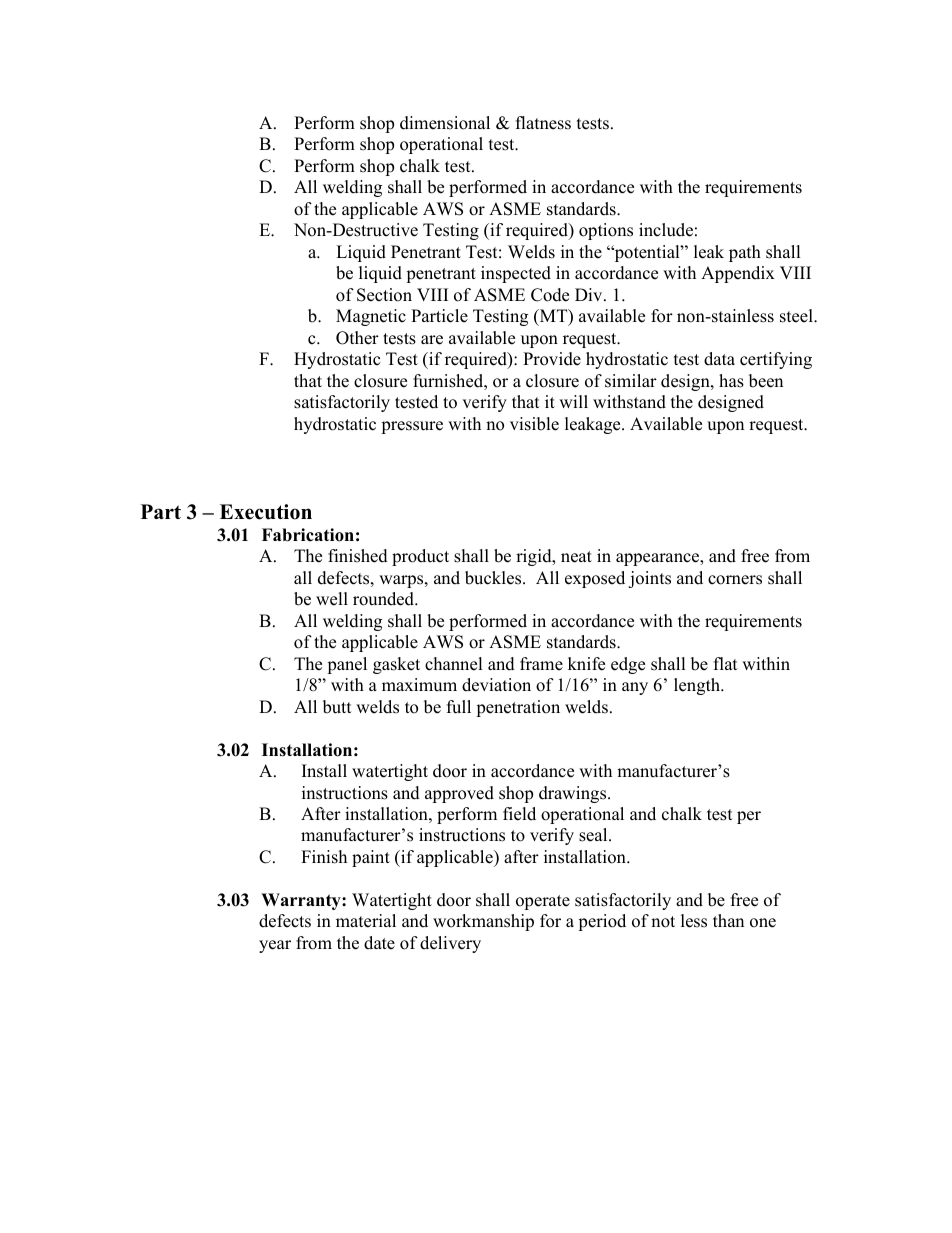 This document has width=952, height=1233. Describe the element at coordinates (445, 123) in the document. I see `dimensional` at that location.
